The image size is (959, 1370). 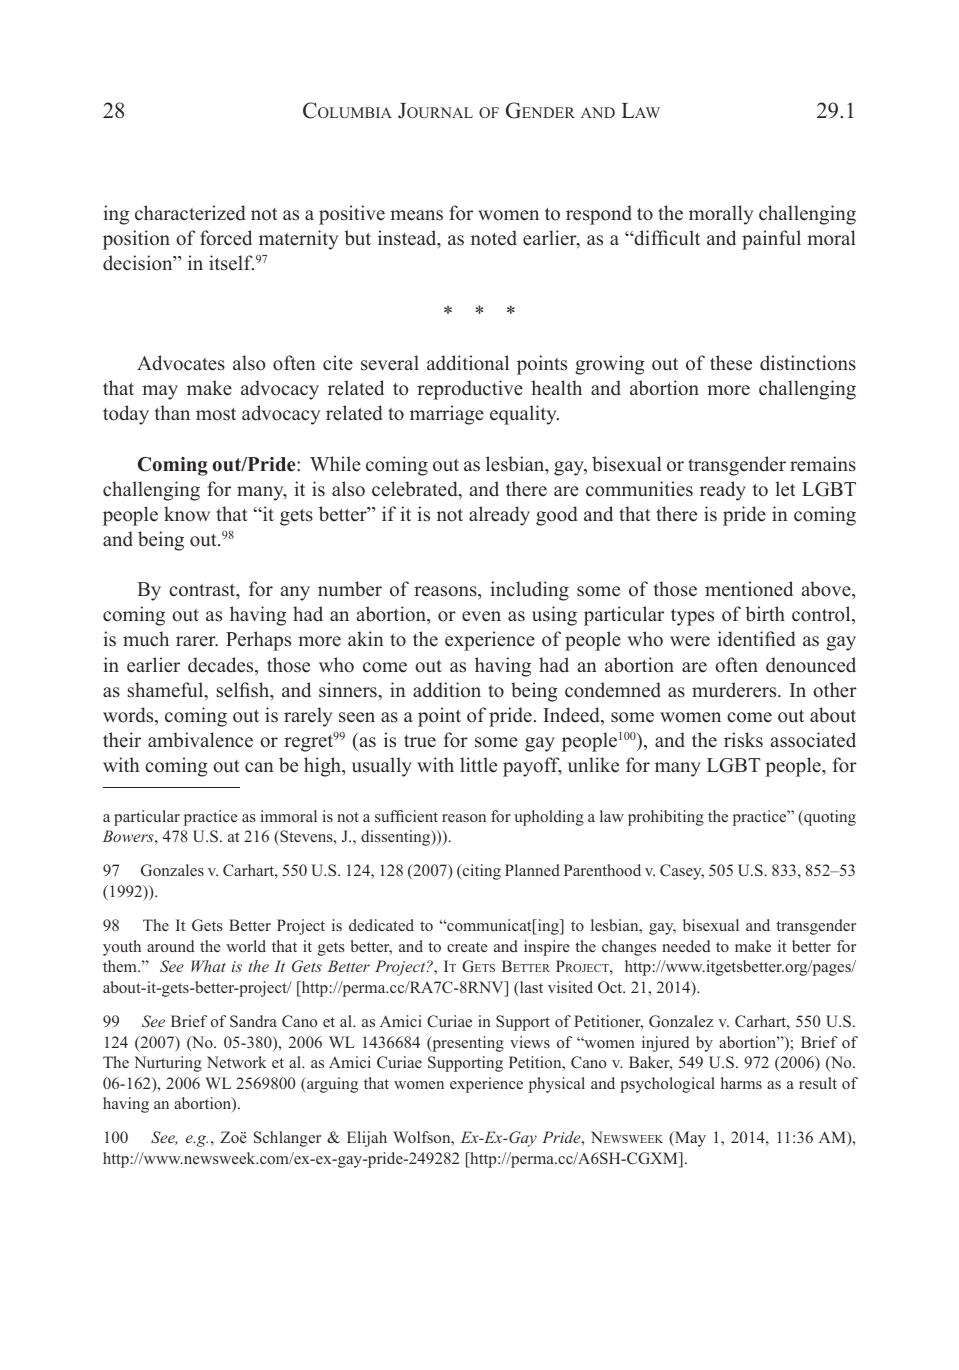 I want to click on mentioned, so click(x=749, y=589).
